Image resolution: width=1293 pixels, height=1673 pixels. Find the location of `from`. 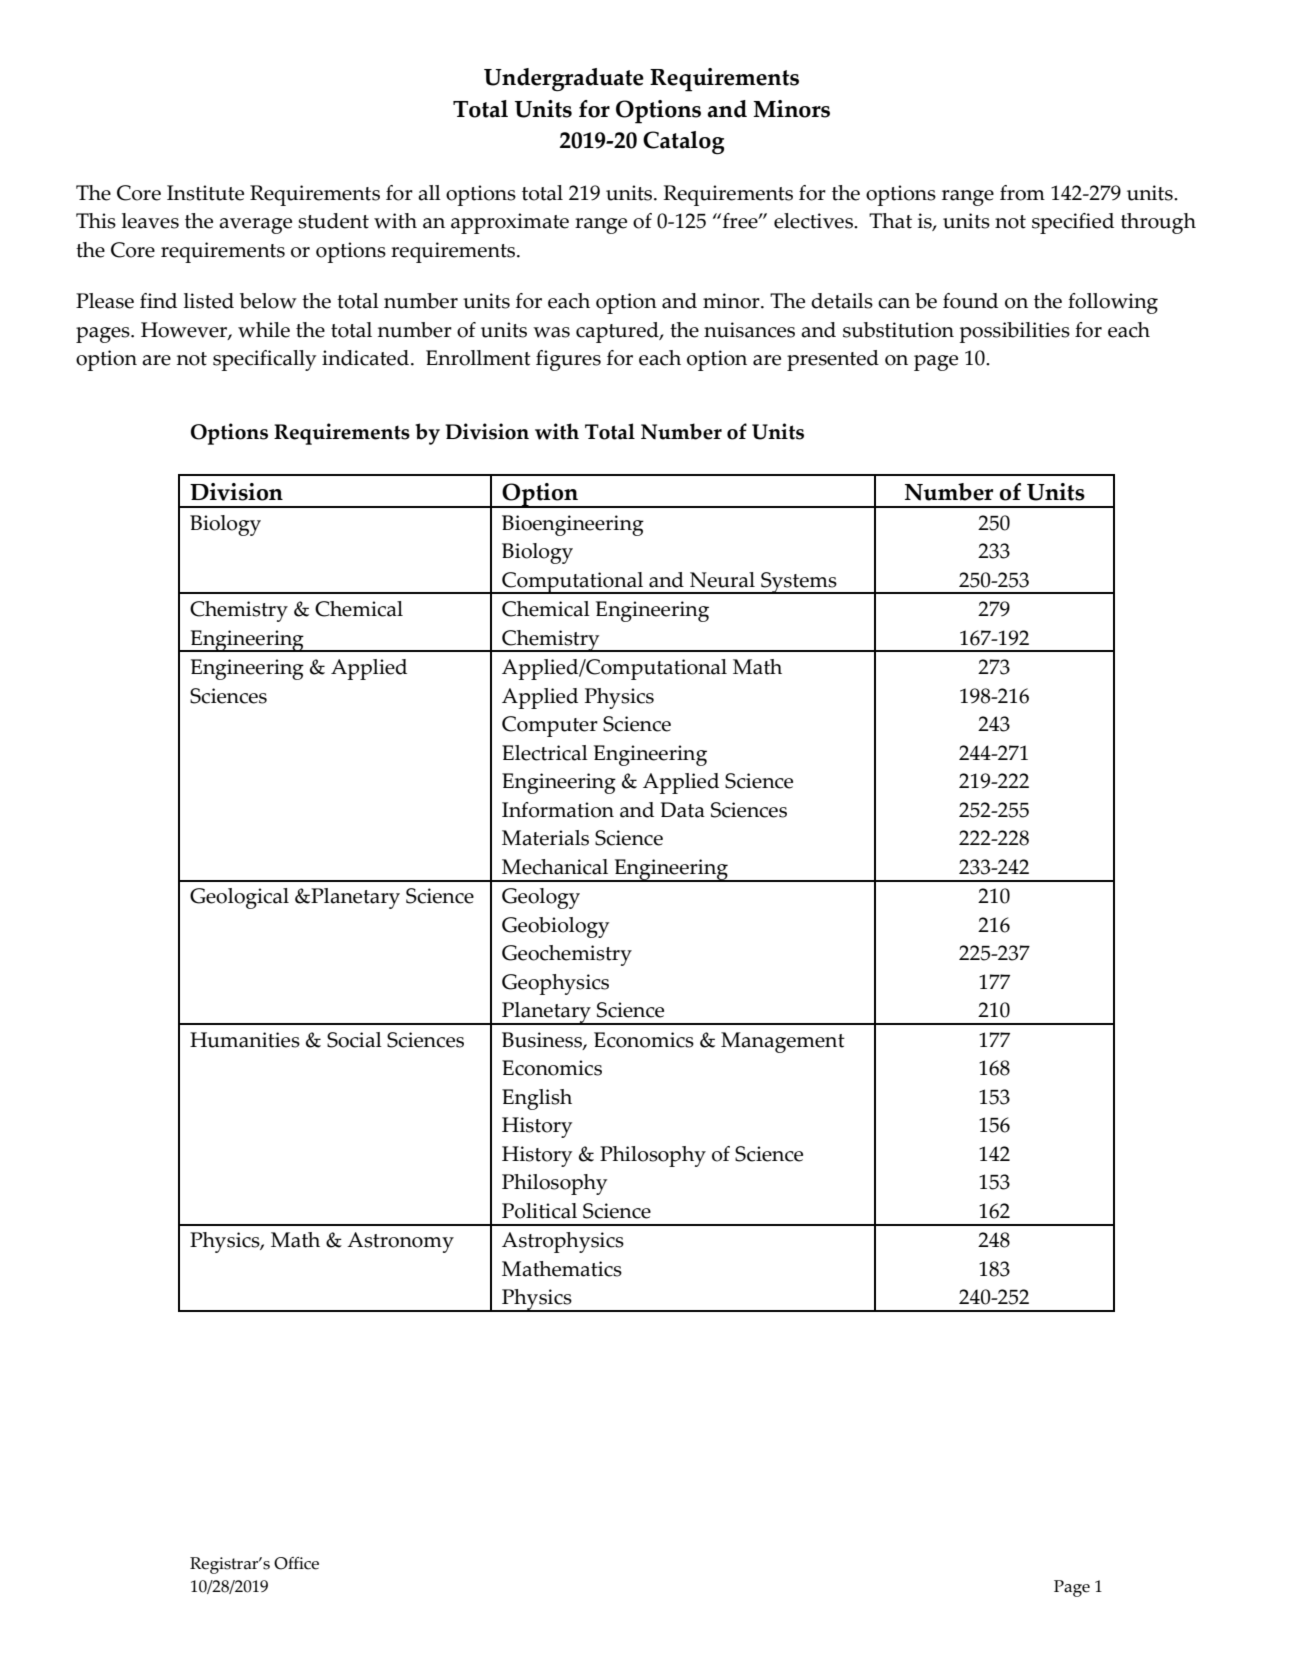

from is located at coordinates (1022, 193).
